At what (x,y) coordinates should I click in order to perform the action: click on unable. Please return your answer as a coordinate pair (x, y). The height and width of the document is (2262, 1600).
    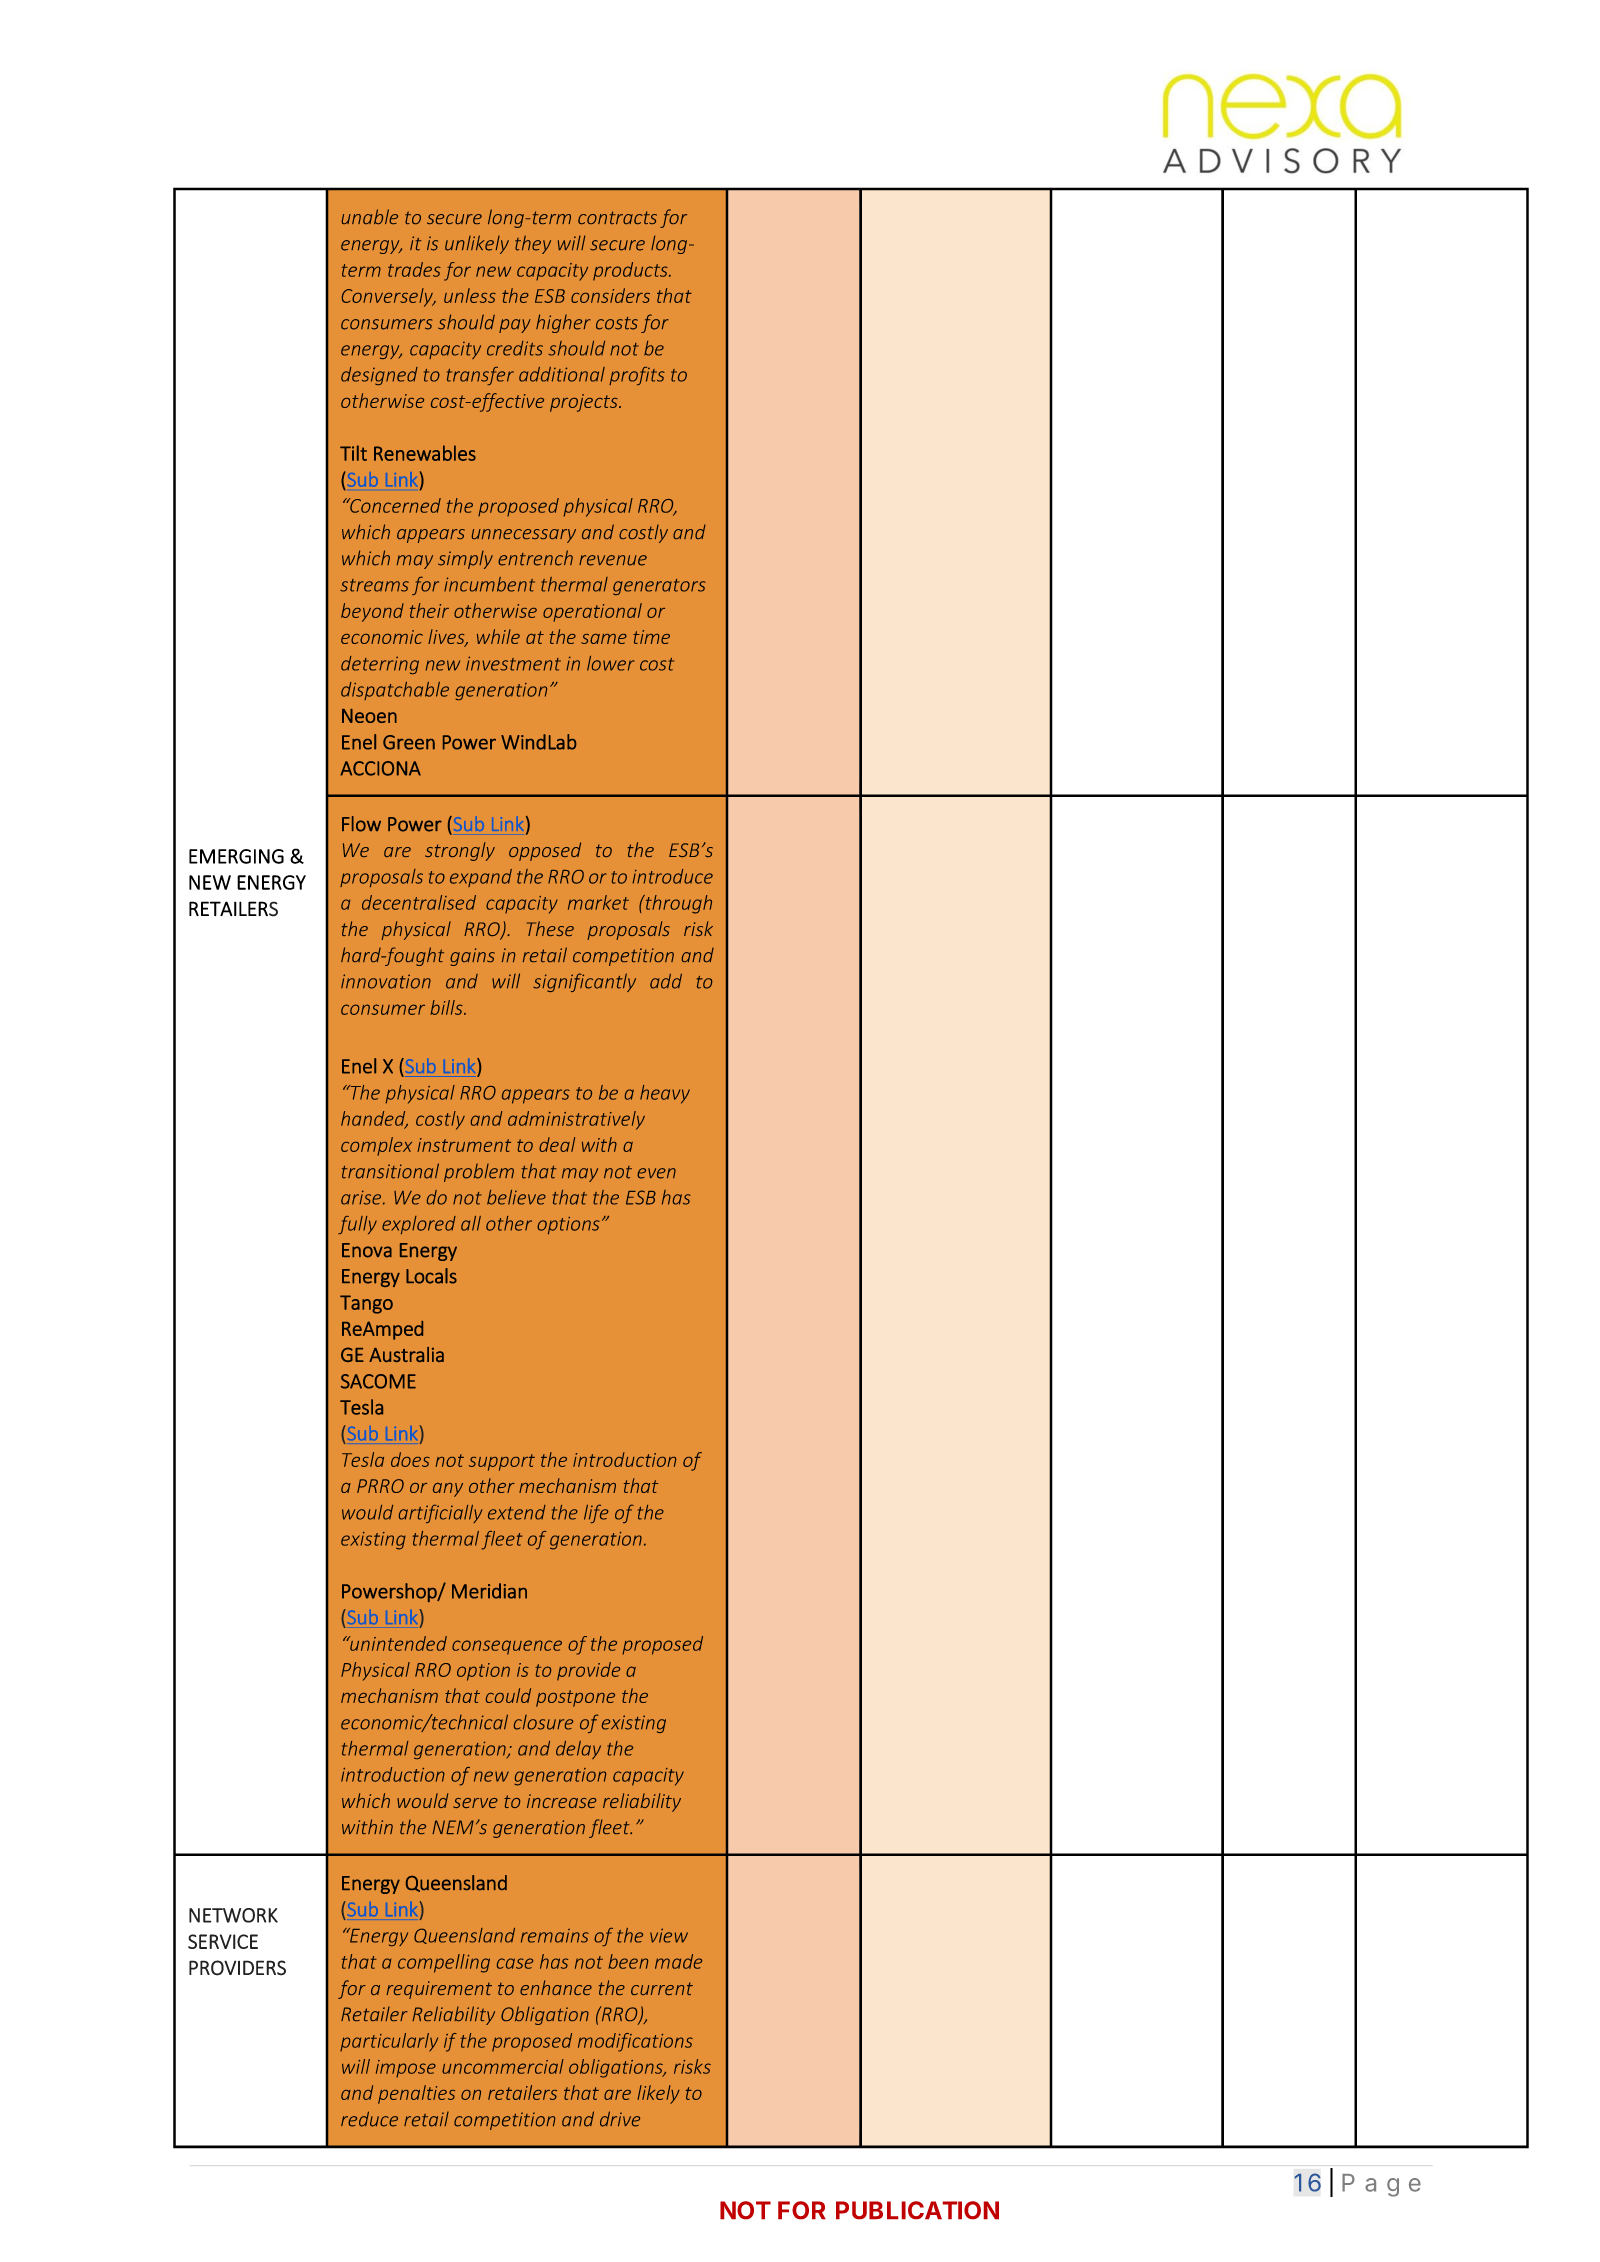
    Looking at the image, I should click on (370, 216).
